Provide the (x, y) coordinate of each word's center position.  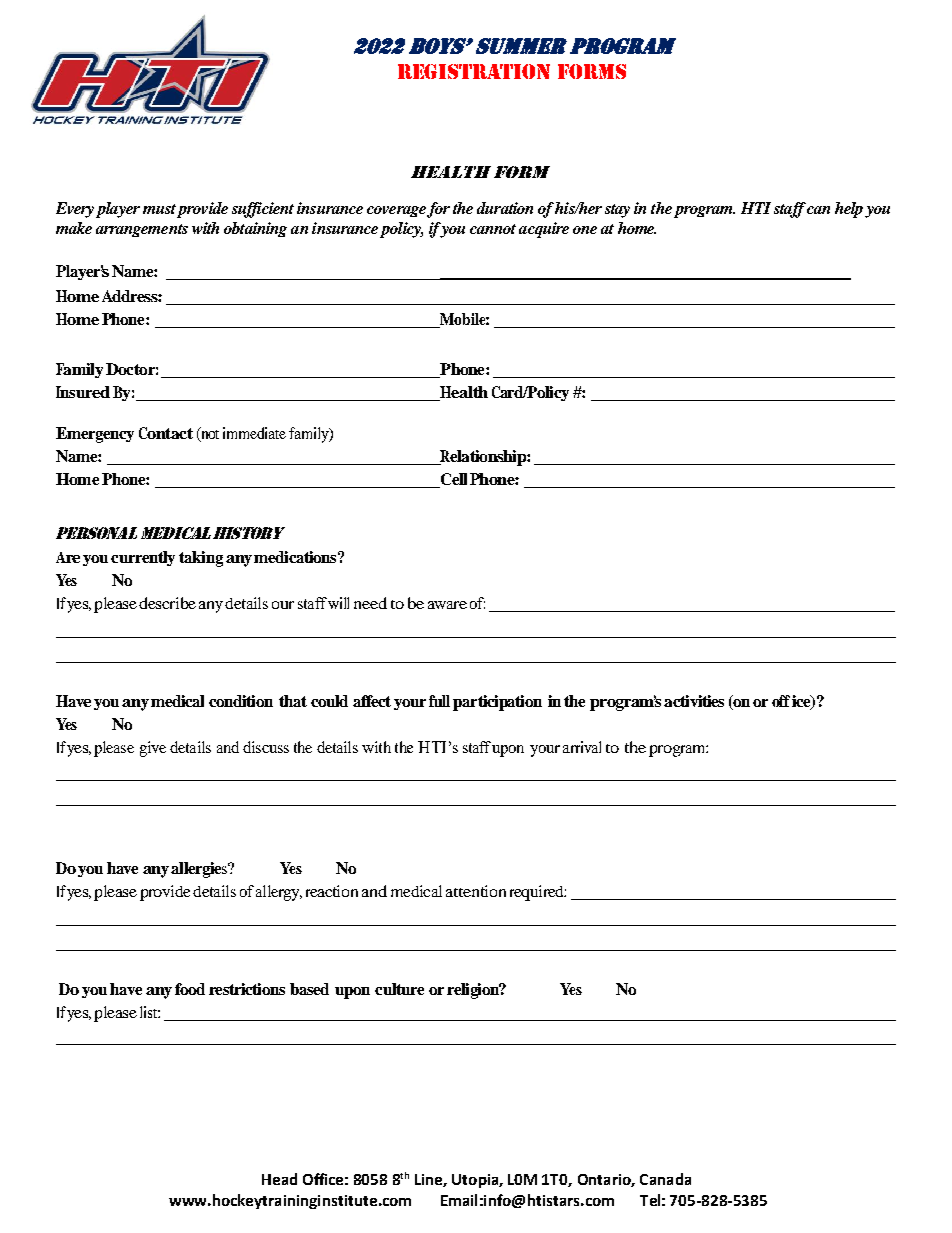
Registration (474, 71)
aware (447, 605)
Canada (665, 1179)
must (159, 209)
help (849, 210)
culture (399, 989)
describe (167, 603)
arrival (582, 747)
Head (279, 1179)
